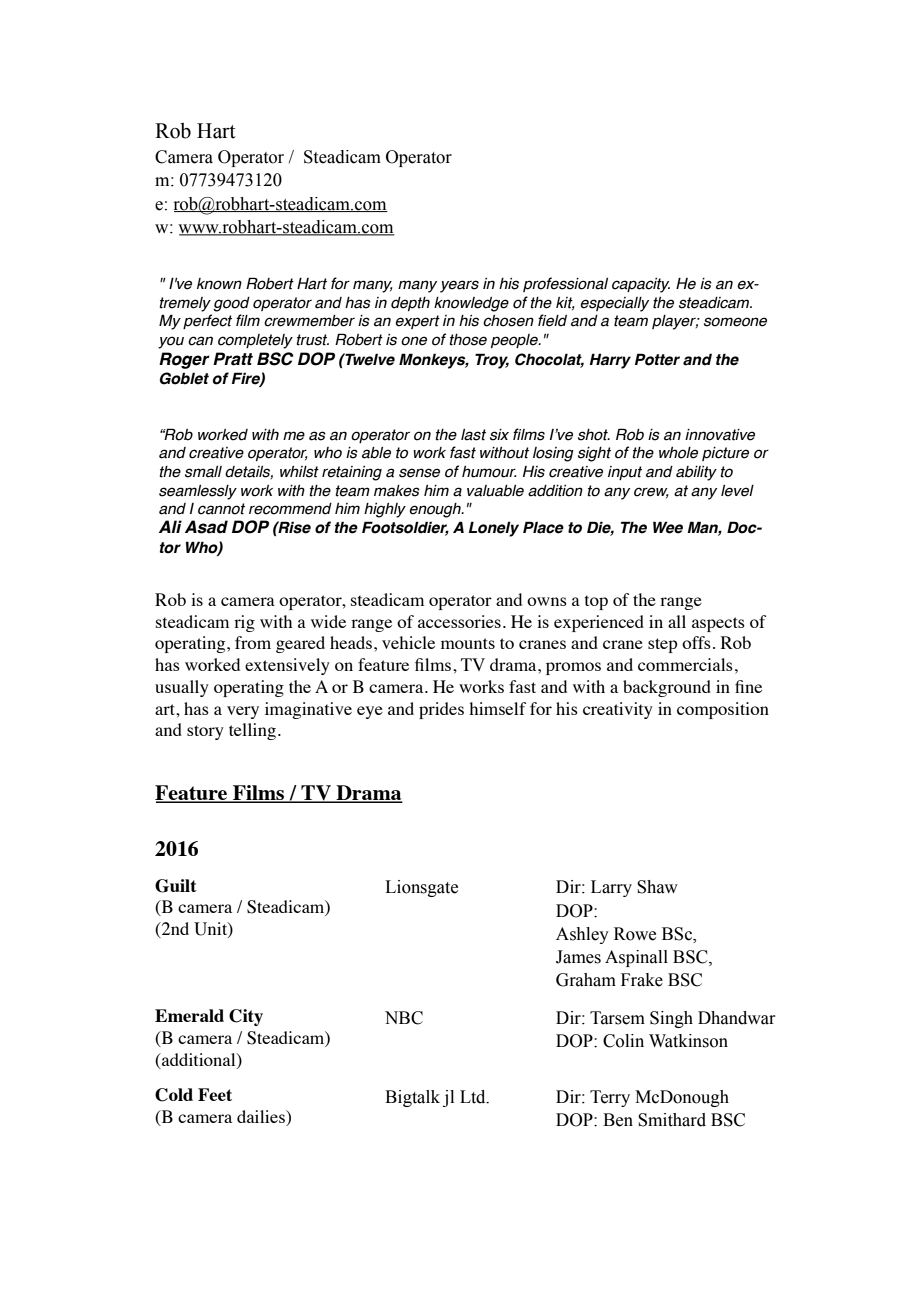  What do you see at coordinates (441, 710) in the screenshot?
I see `prides` at bounding box center [441, 710].
